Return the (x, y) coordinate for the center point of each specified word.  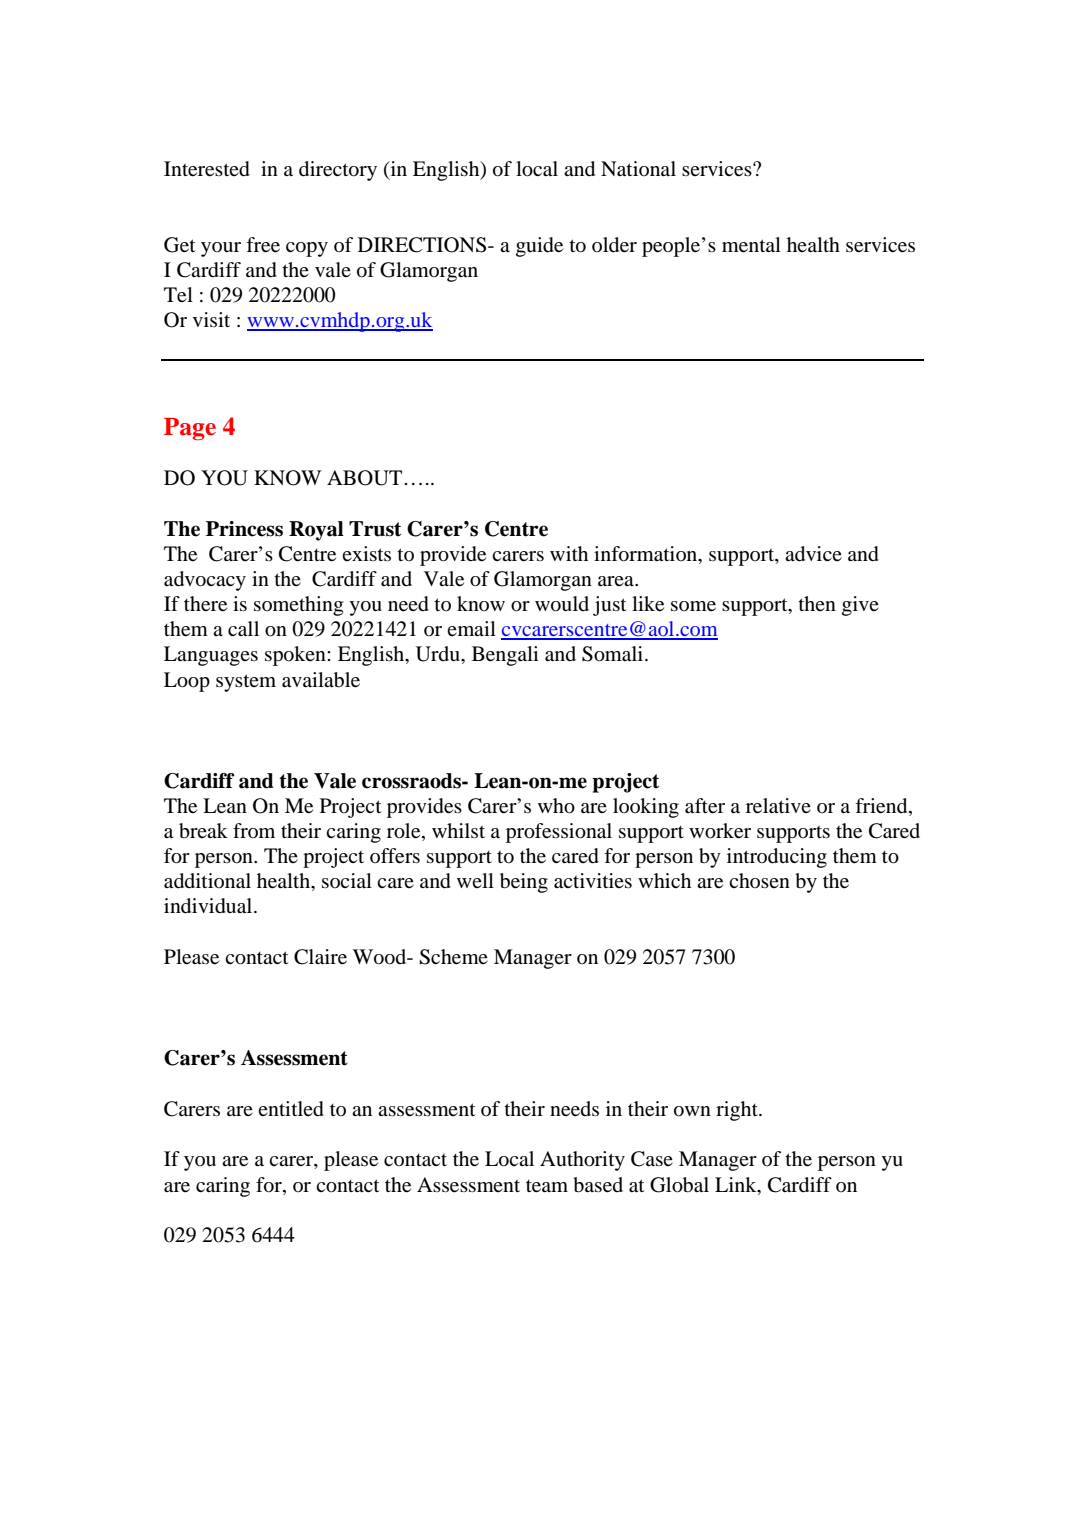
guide (539, 247)
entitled (291, 1109)
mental (751, 245)
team (547, 1186)
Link (737, 1184)
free (263, 245)
